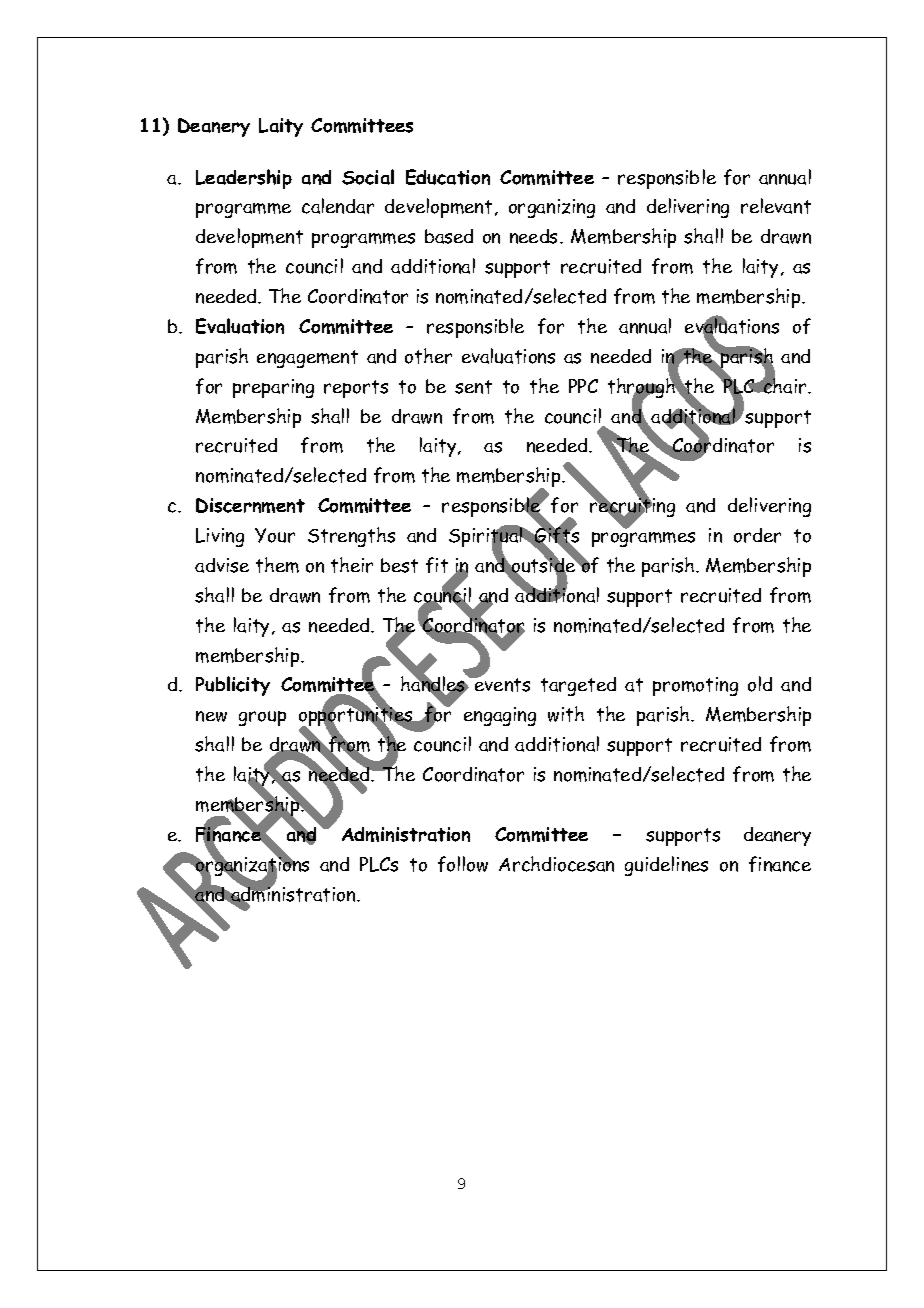  What do you see at coordinates (776, 206) in the screenshot?
I see `relevant` at bounding box center [776, 206].
